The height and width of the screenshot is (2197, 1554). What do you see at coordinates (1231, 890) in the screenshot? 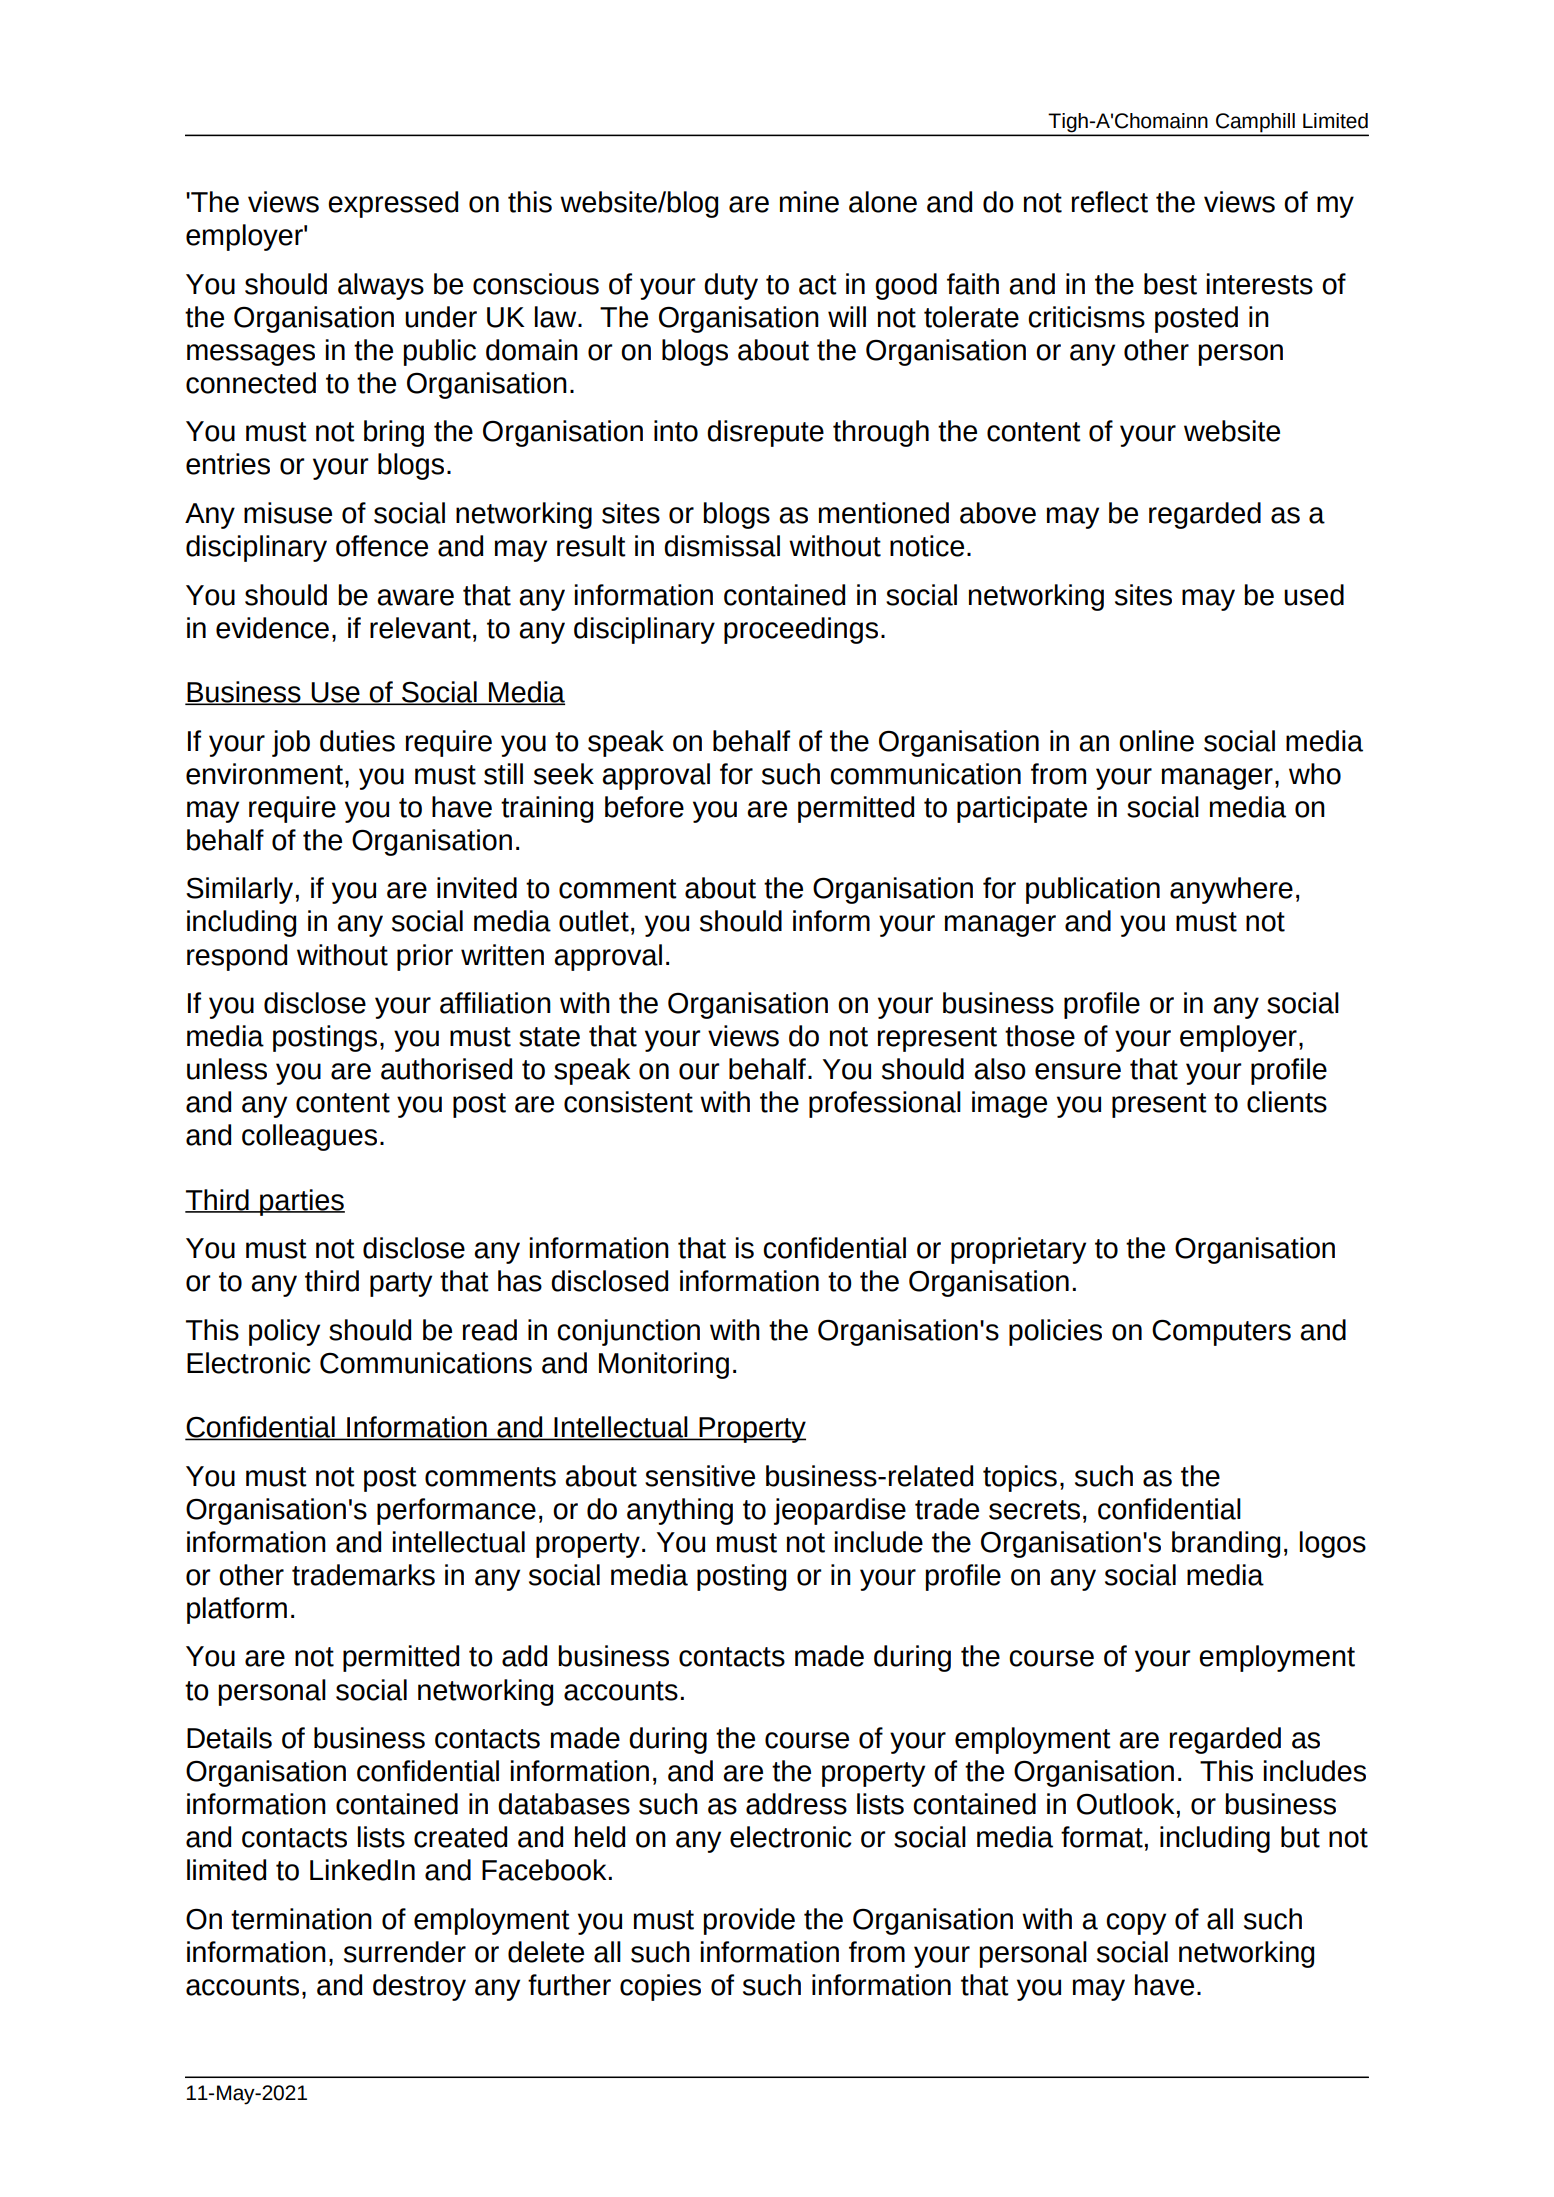
I see `anywhere` at bounding box center [1231, 890].
